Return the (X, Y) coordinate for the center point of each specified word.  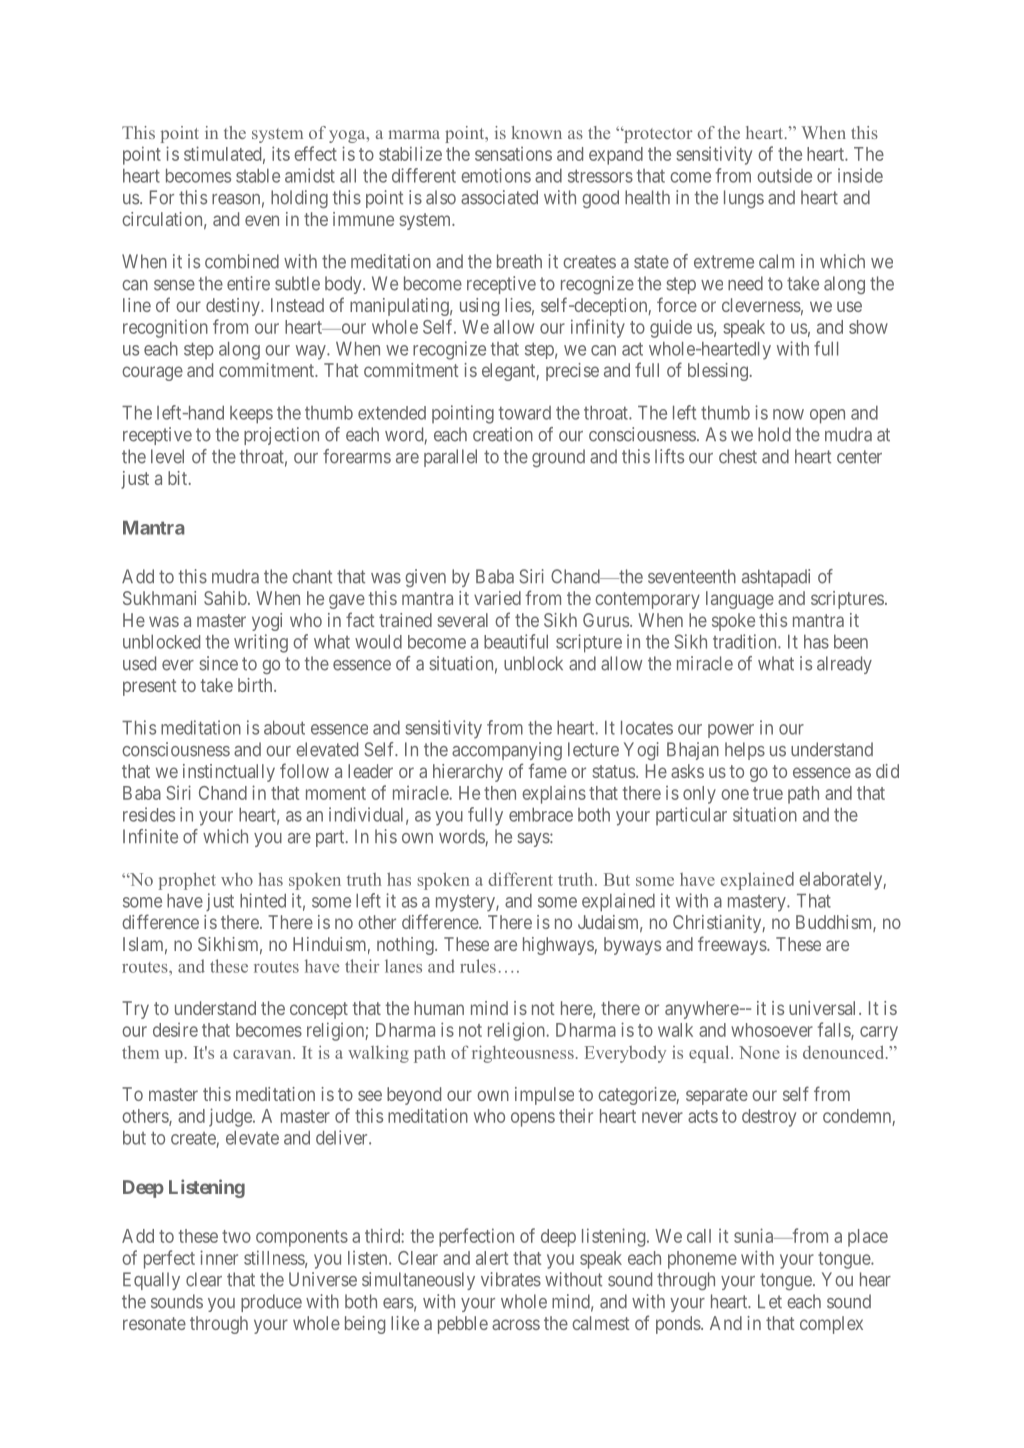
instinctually (229, 773)
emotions (496, 175)
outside (784, 175)
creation (503, 434)
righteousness (523, 1054)
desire (175, 1030)
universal (824, 1008)
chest (738, 456)
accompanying (507, 751)
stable (258, 176)
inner (219, 1257)
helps (745, 751)
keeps (251, 415)
